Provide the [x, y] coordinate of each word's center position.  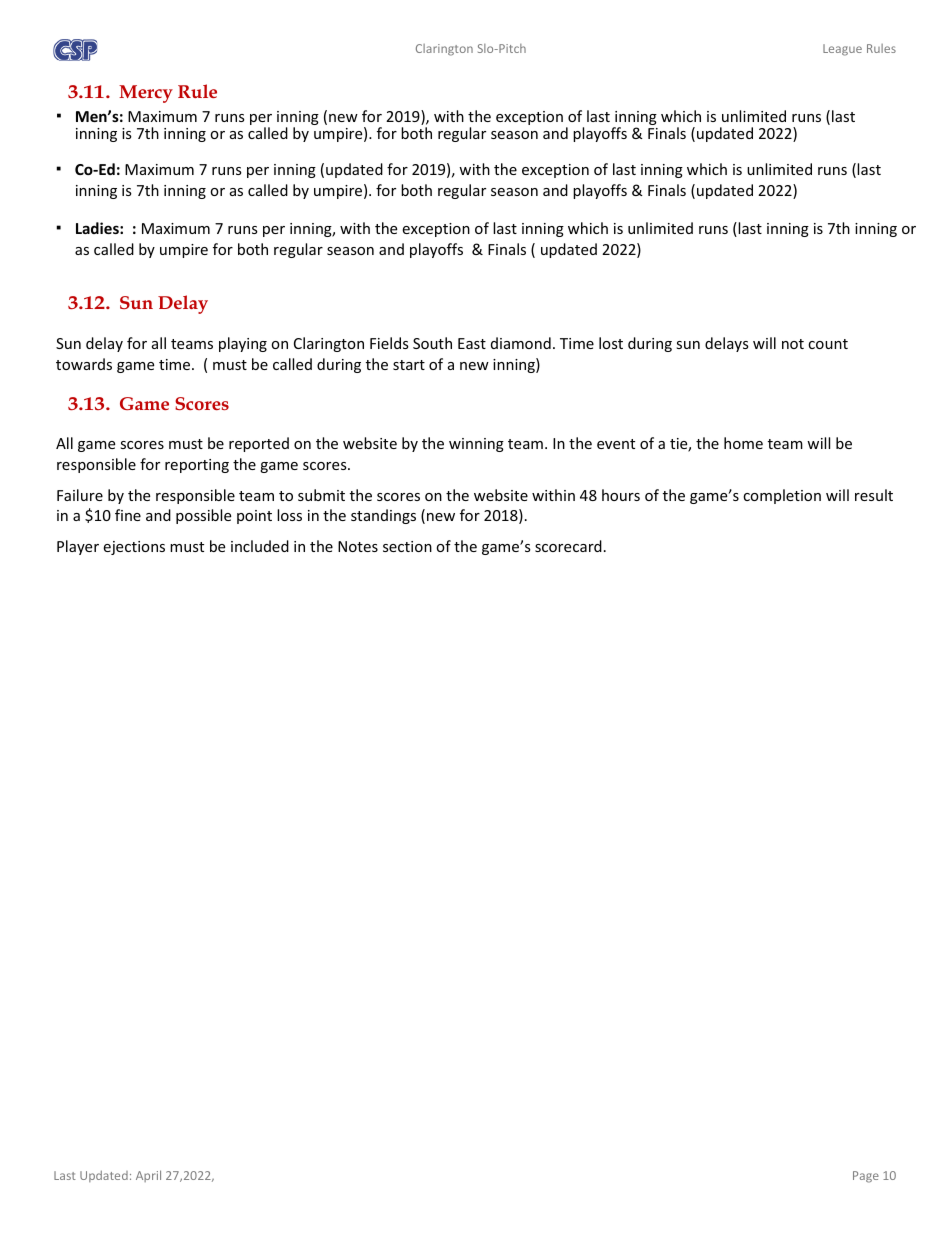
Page [866, 1177]
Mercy [146, 94]
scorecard [568, 546]
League [842, 50]
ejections [134, 548]
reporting [197, 466]
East [472, 343]
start [409, 365]
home [743, 443]
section [407, 546]
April [148, 1176]
